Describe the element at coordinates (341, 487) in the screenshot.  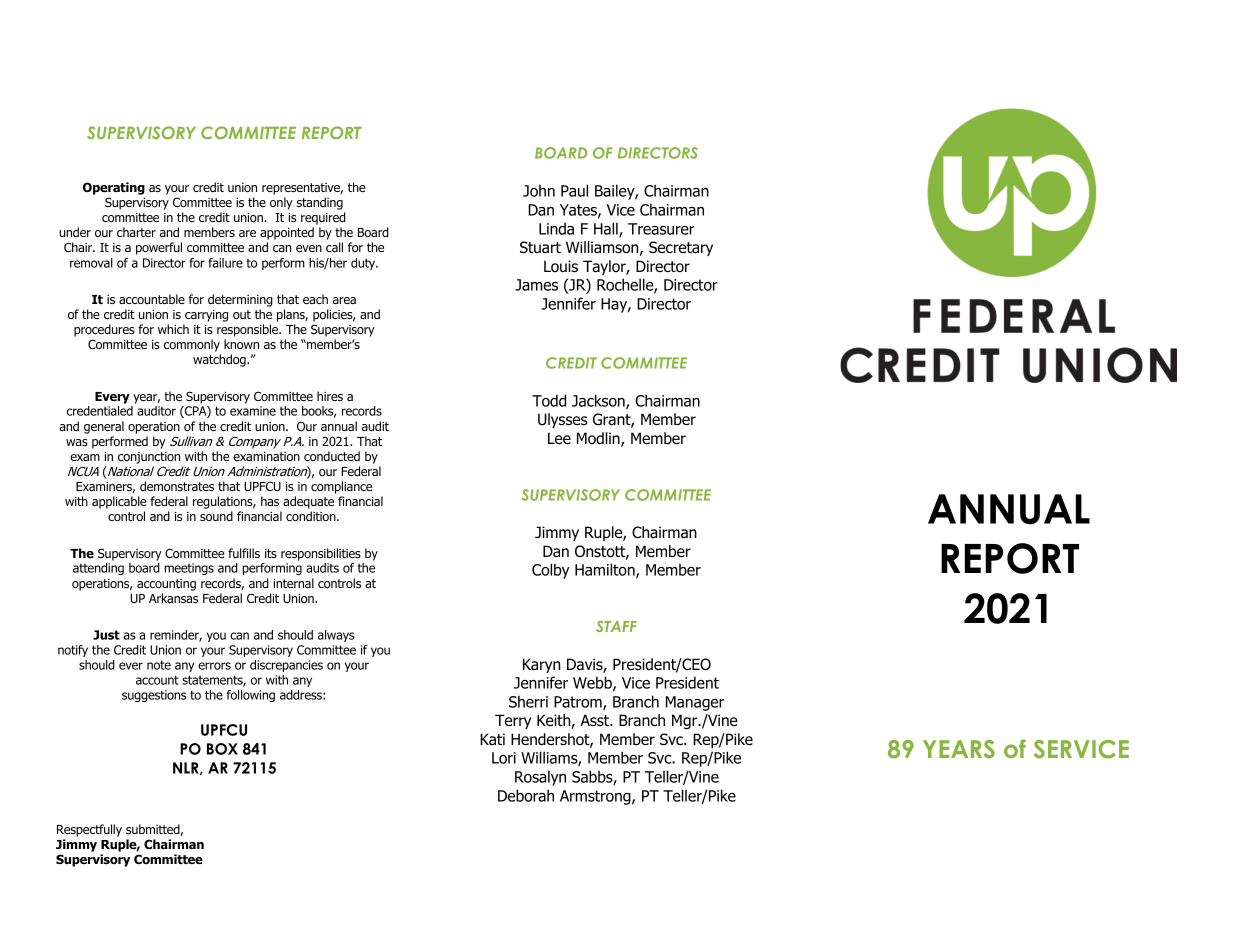
I see `compliance` at that location.
